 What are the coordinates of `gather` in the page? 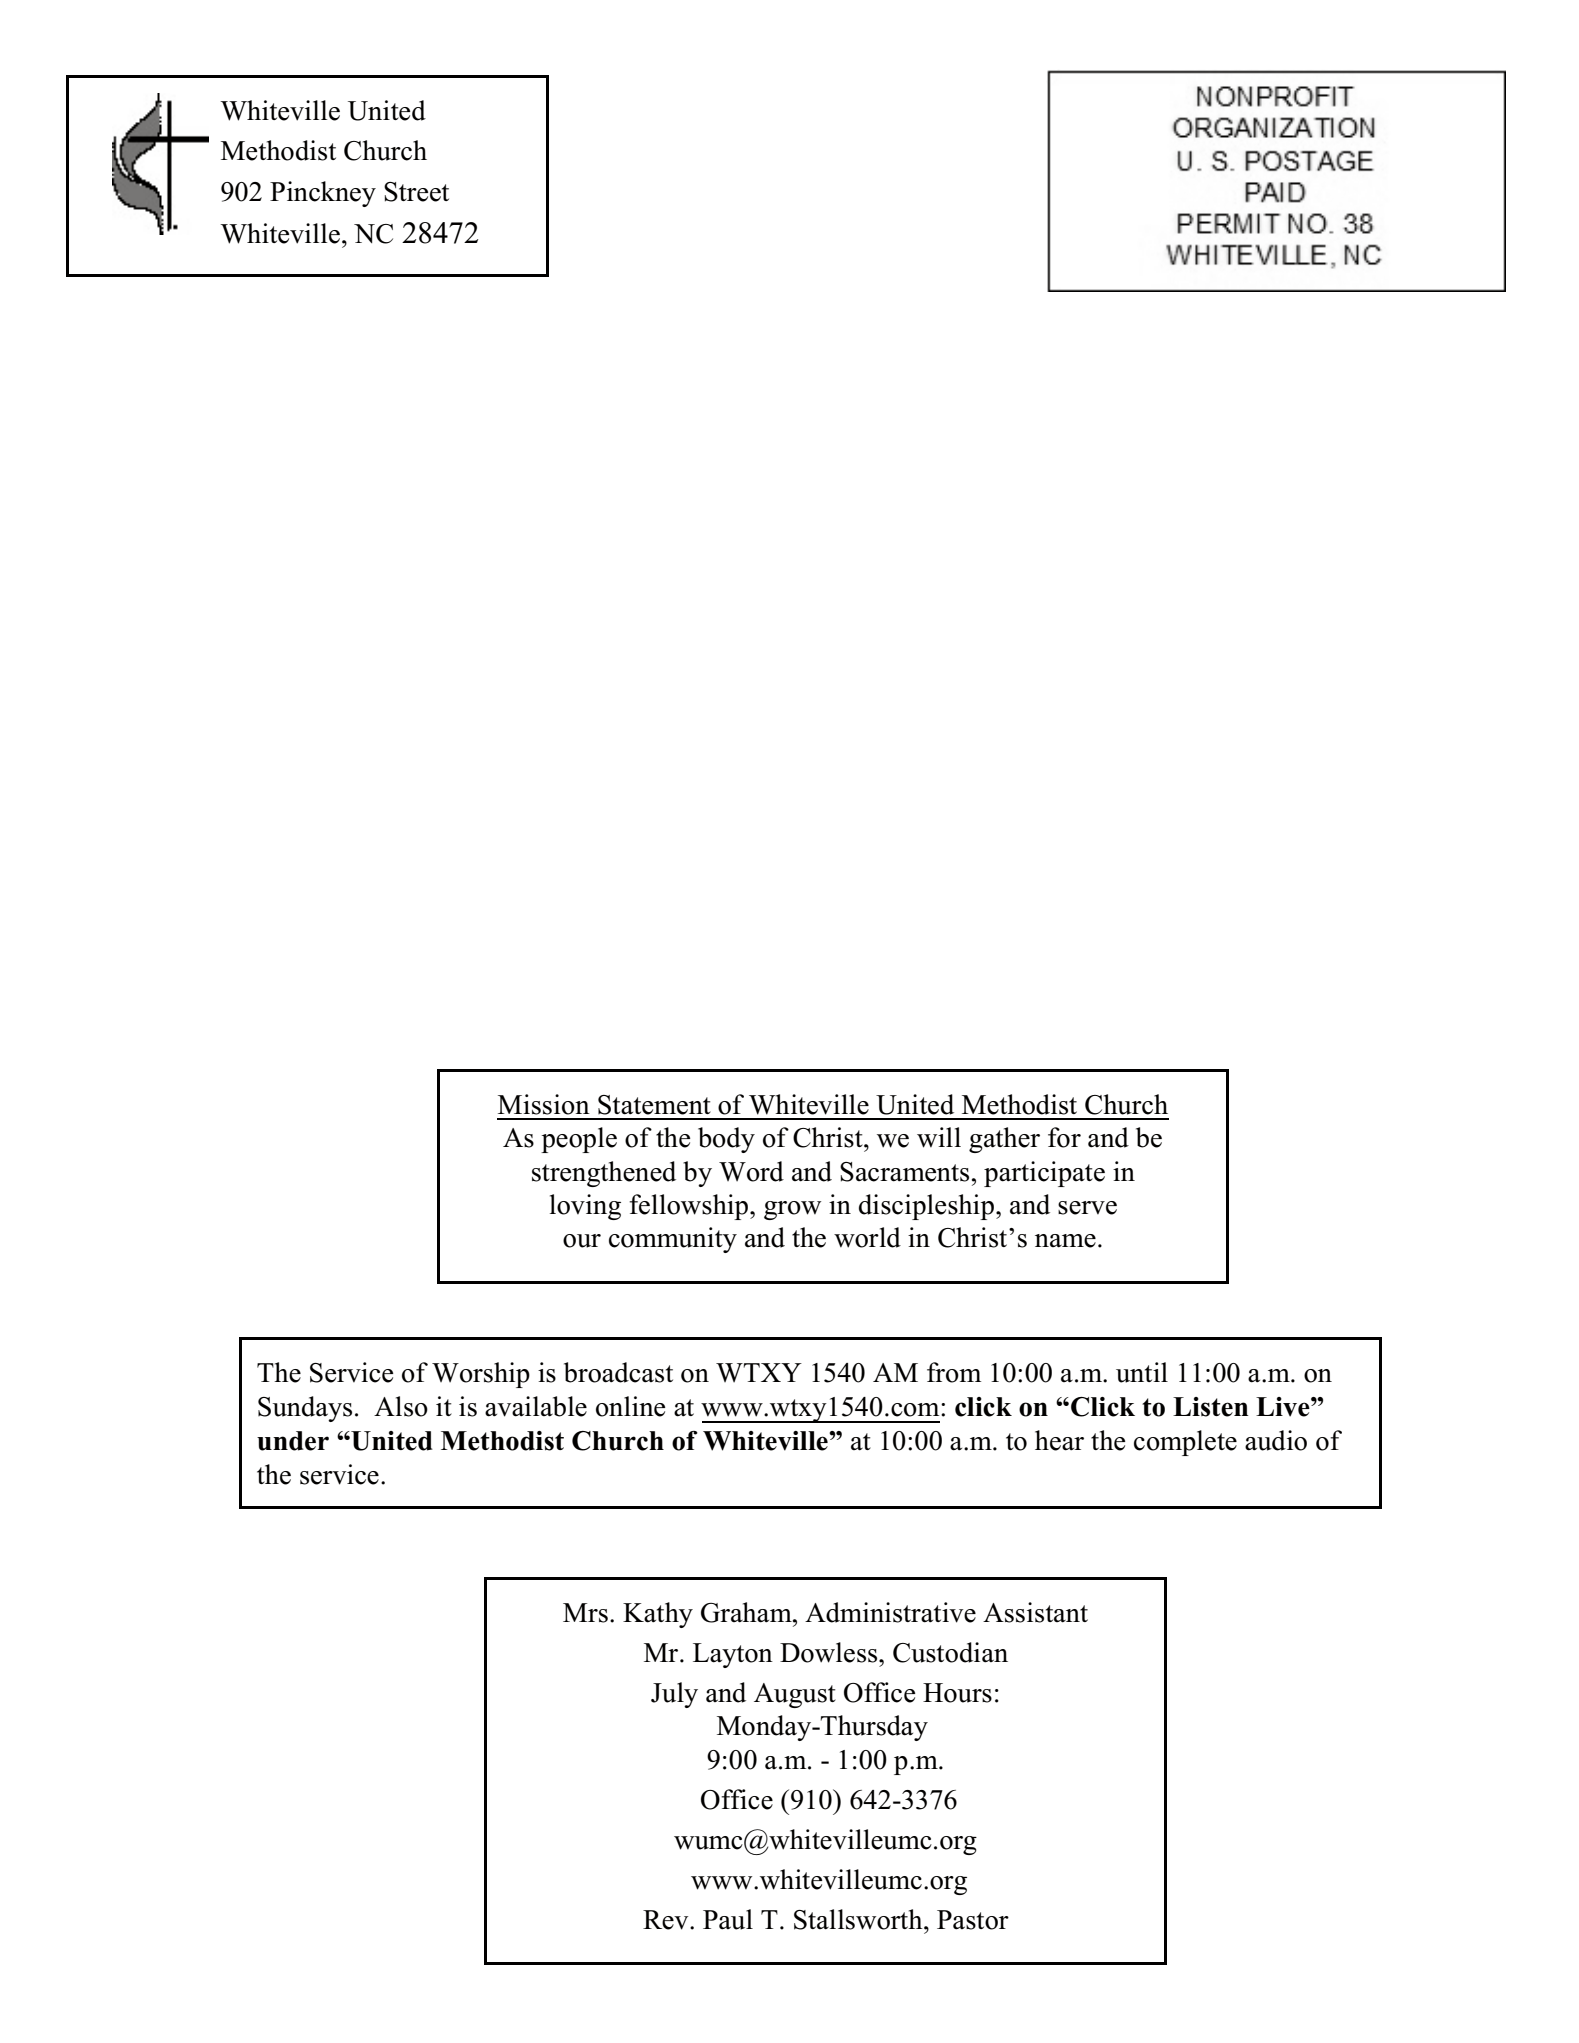 It's located at (1004, 1140).
